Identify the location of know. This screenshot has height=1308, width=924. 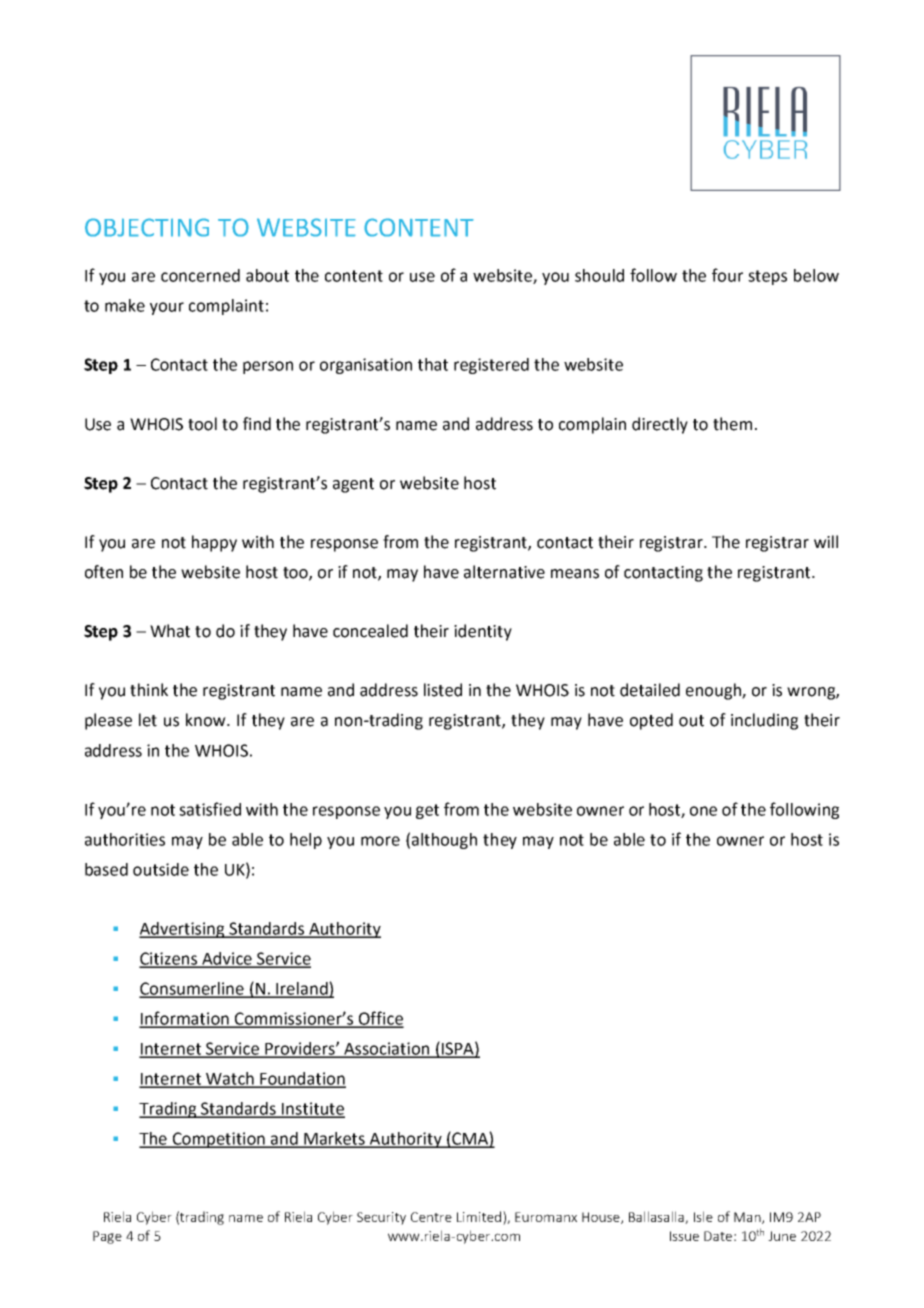
(207, 720).
